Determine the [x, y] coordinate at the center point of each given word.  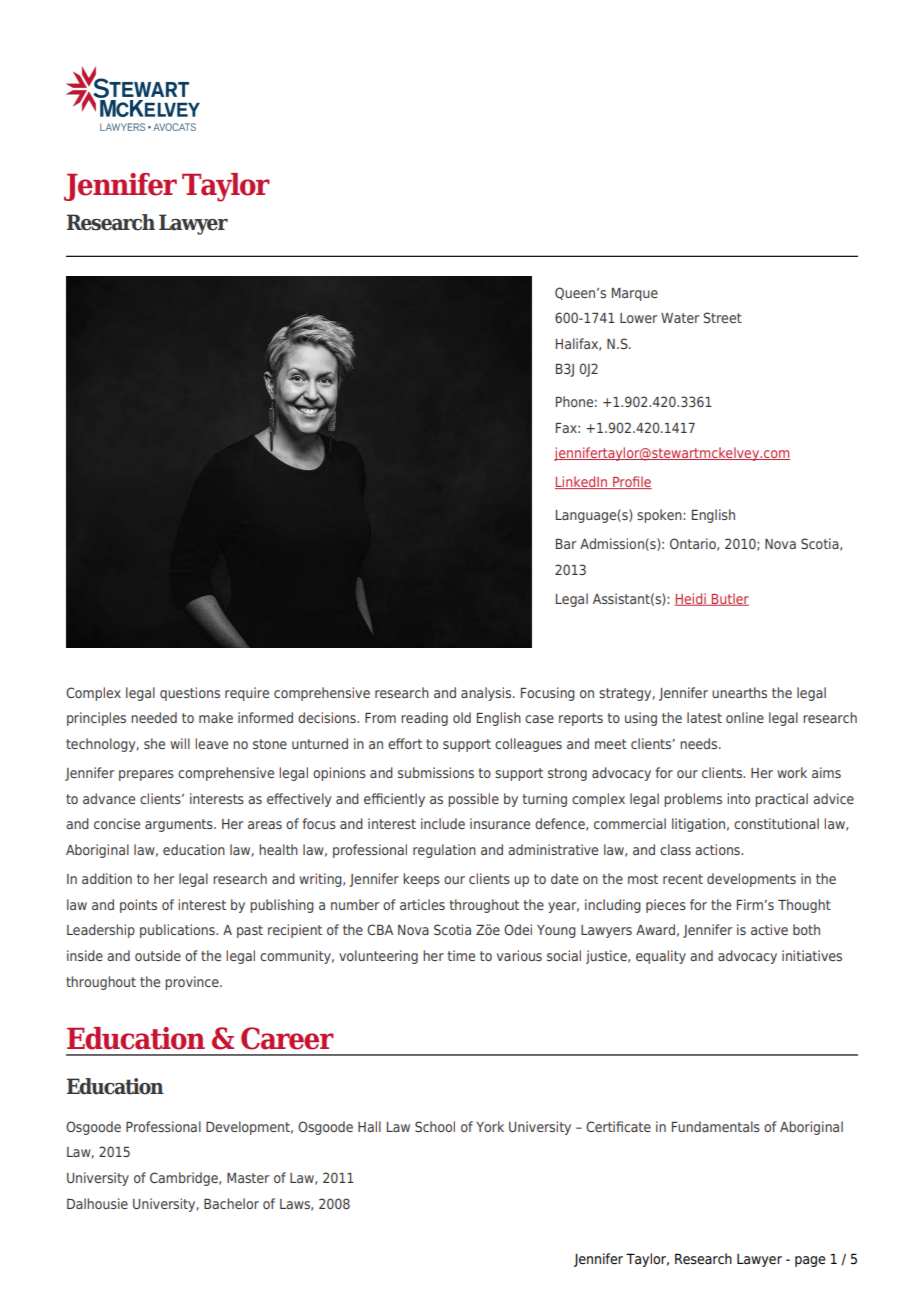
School [435, 1126]
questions [190, 694]
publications [178, 931]
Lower [638, 318]
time [461, 955]
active [769, 929]
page [810, 1261]
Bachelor [231, 1203]
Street [722, 317]
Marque [635, 294]
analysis [487, 694]
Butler [729, 599]
